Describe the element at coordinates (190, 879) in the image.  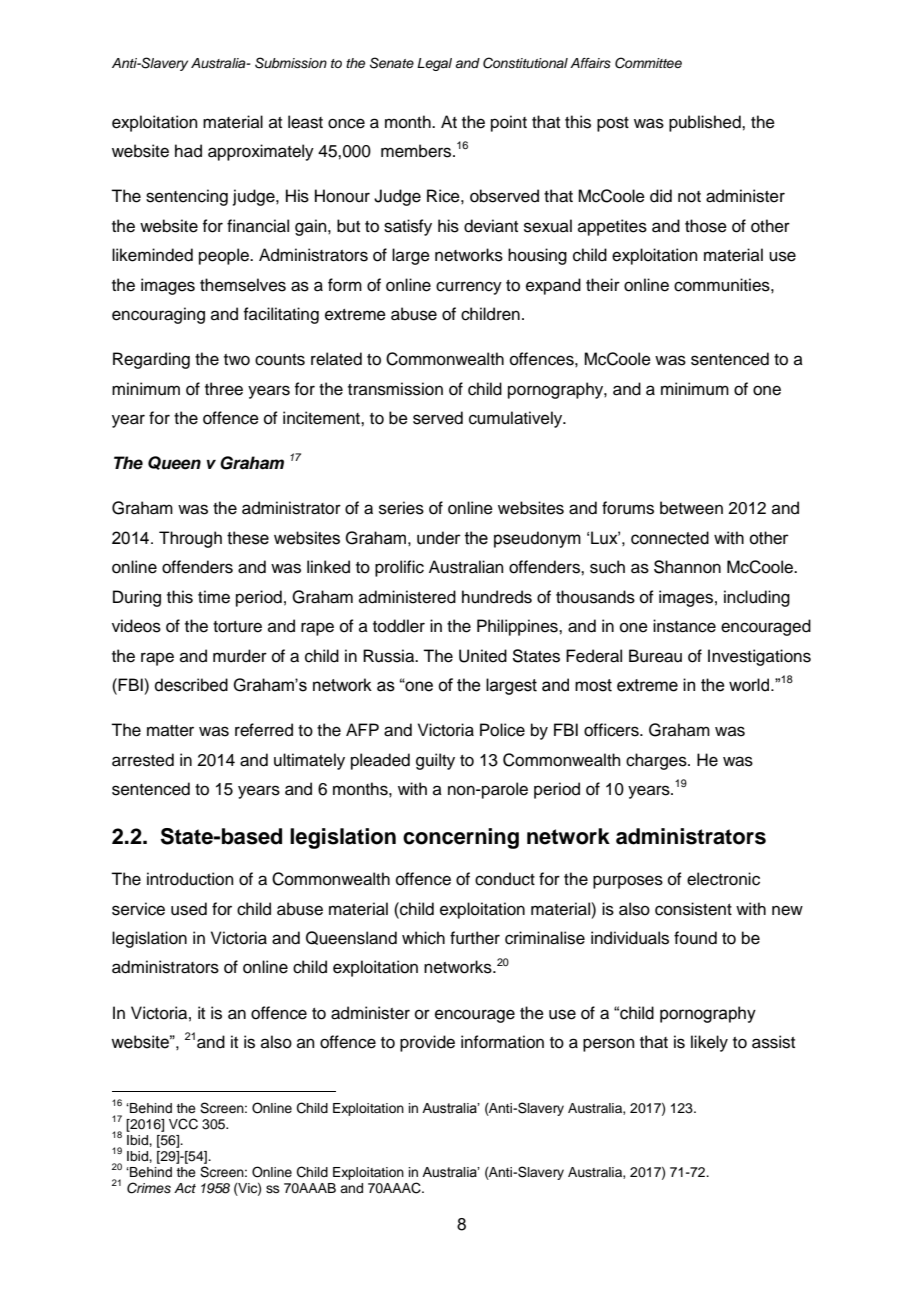
I see `introduction` at that location.
